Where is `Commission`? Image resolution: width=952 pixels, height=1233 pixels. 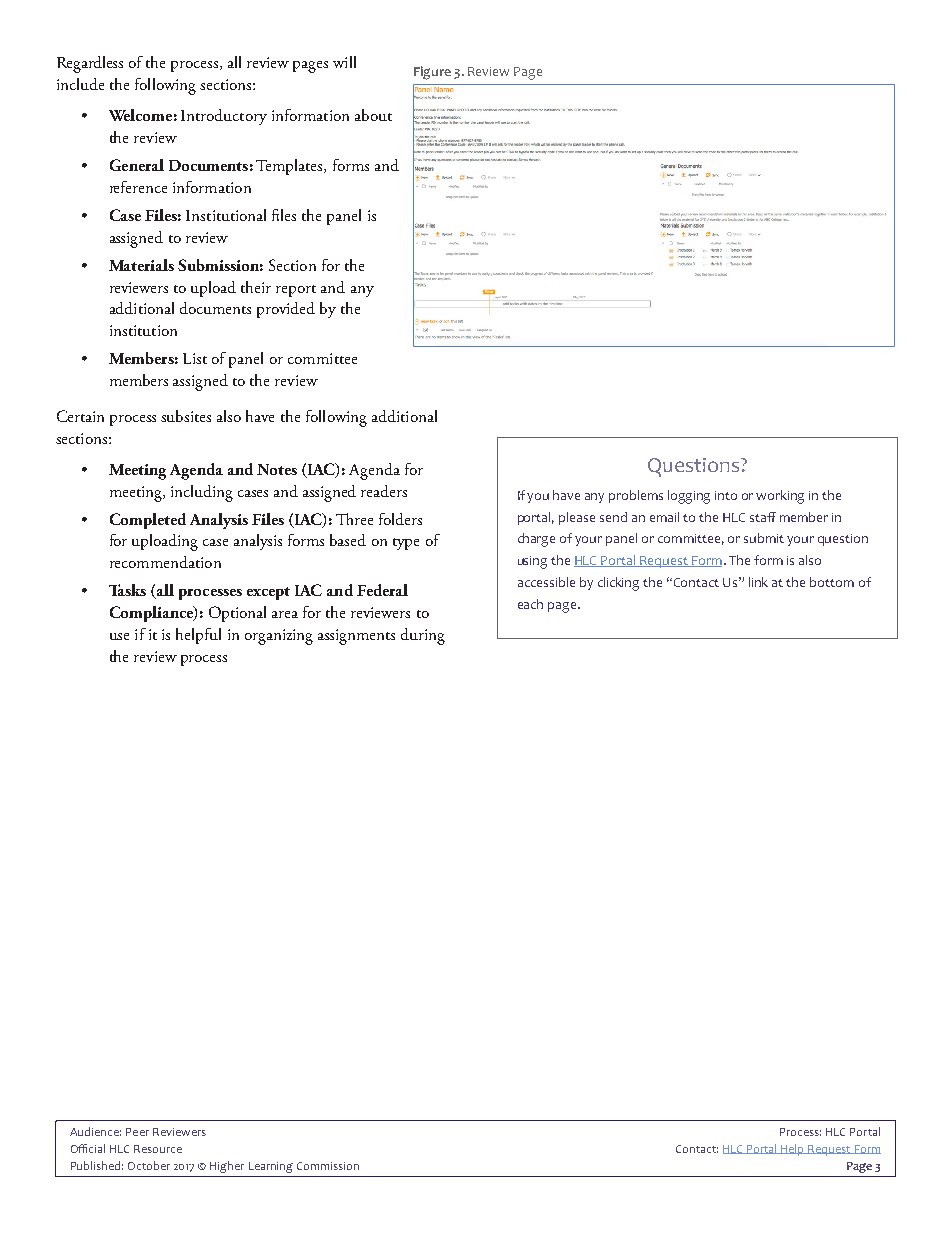 Commission is located at coordinates (328, 1166).
